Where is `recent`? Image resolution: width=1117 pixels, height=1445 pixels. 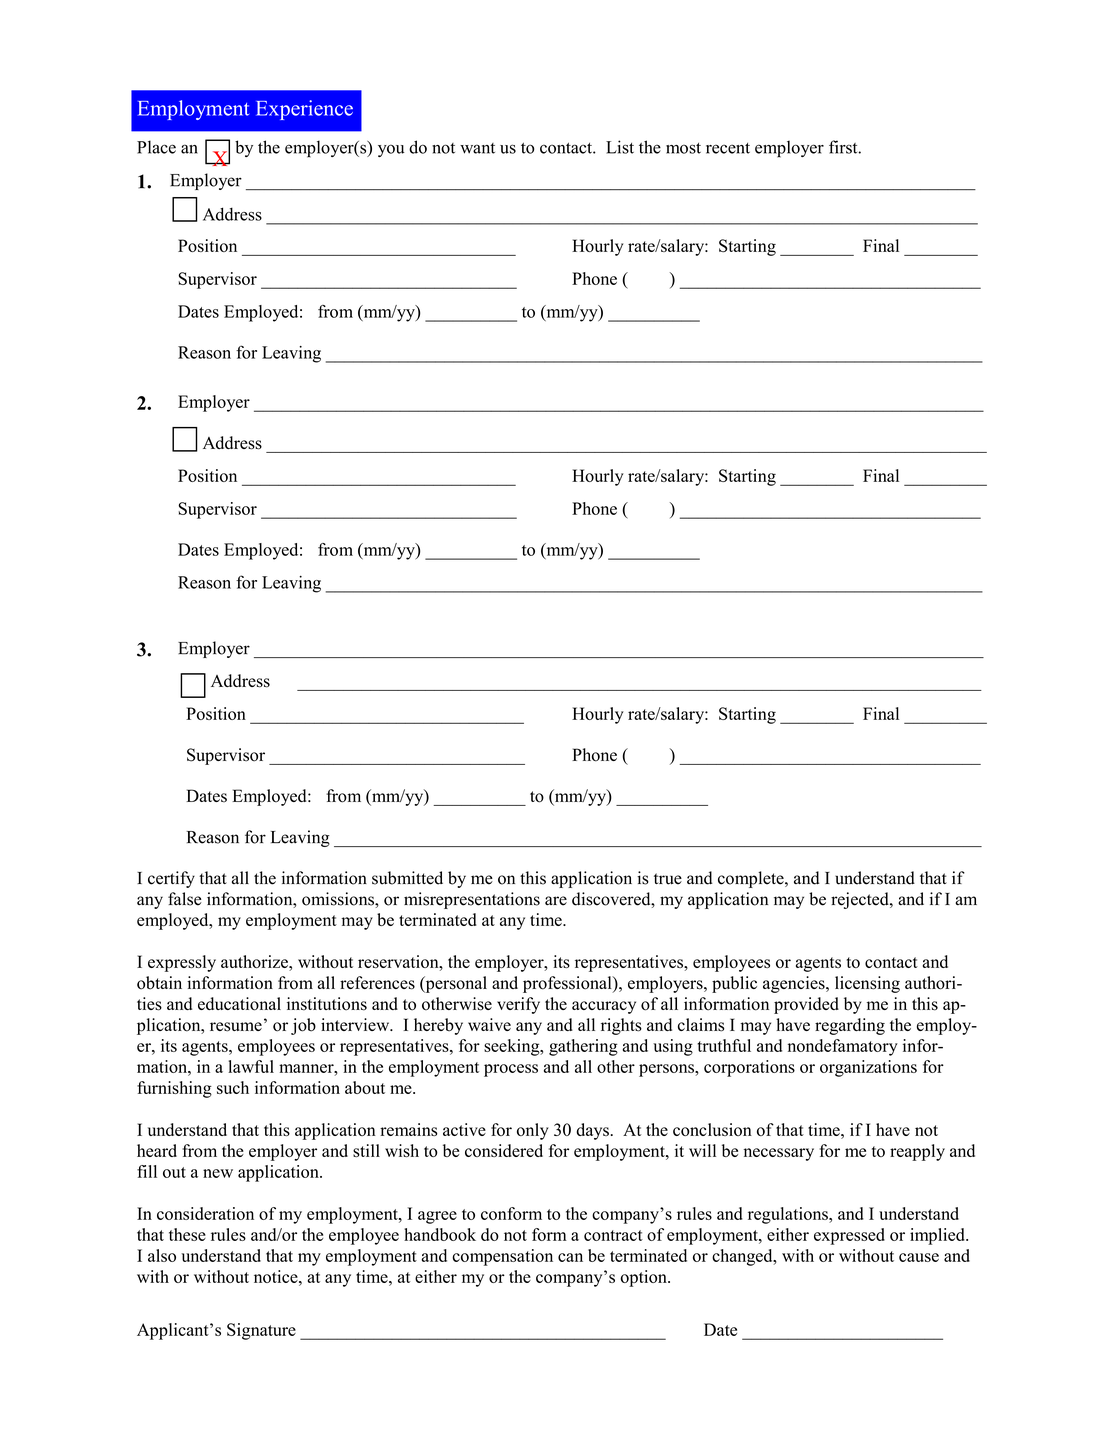 recent is located at coordinates (728, 148).
